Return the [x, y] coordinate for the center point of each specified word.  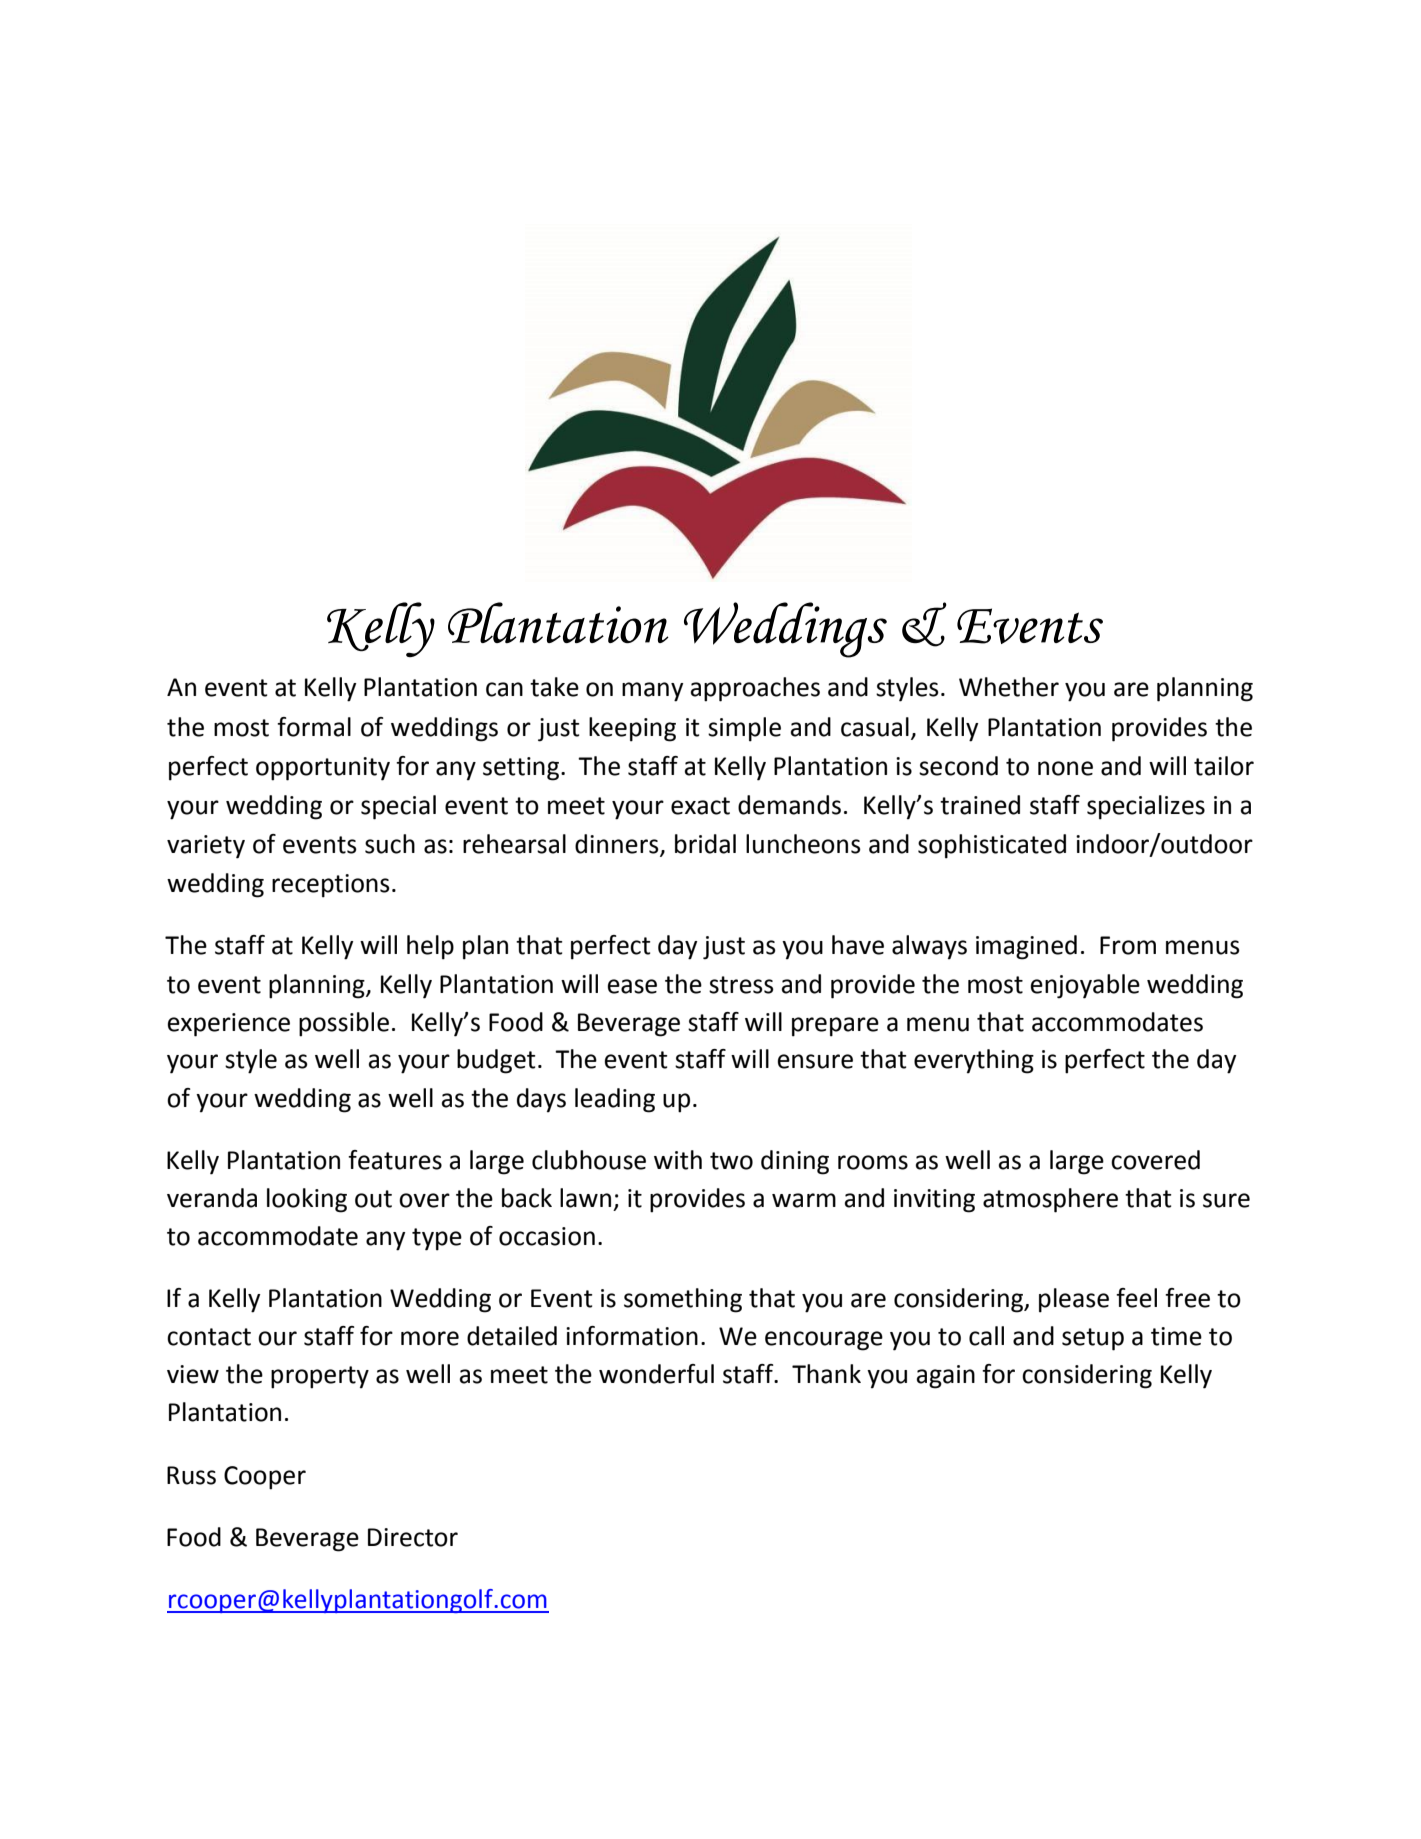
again [946, 1377]
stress [741, 985]
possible [344, 1024]
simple [744, 729]
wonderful [656, 1374]
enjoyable [1085, 986]
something [683, 1300]
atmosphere [1050, 1200]
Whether [1009, 687]
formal [314, 727]
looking [307, 1200]
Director [413, 1537]
